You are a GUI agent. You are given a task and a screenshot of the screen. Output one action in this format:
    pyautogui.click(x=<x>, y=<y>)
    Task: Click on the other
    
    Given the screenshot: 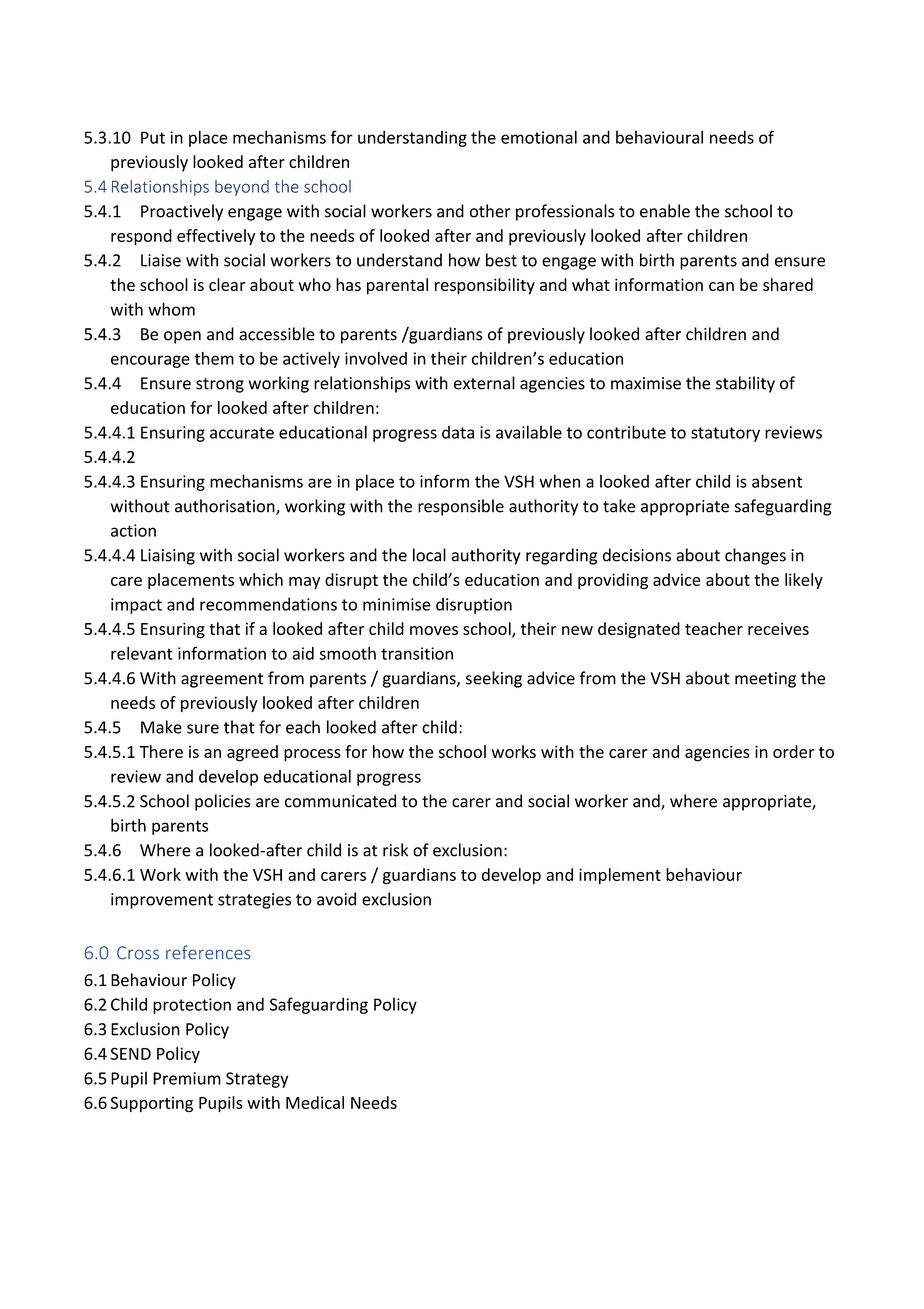 What is the action you would take?
    pyautogui.click(x=490, y=211)
